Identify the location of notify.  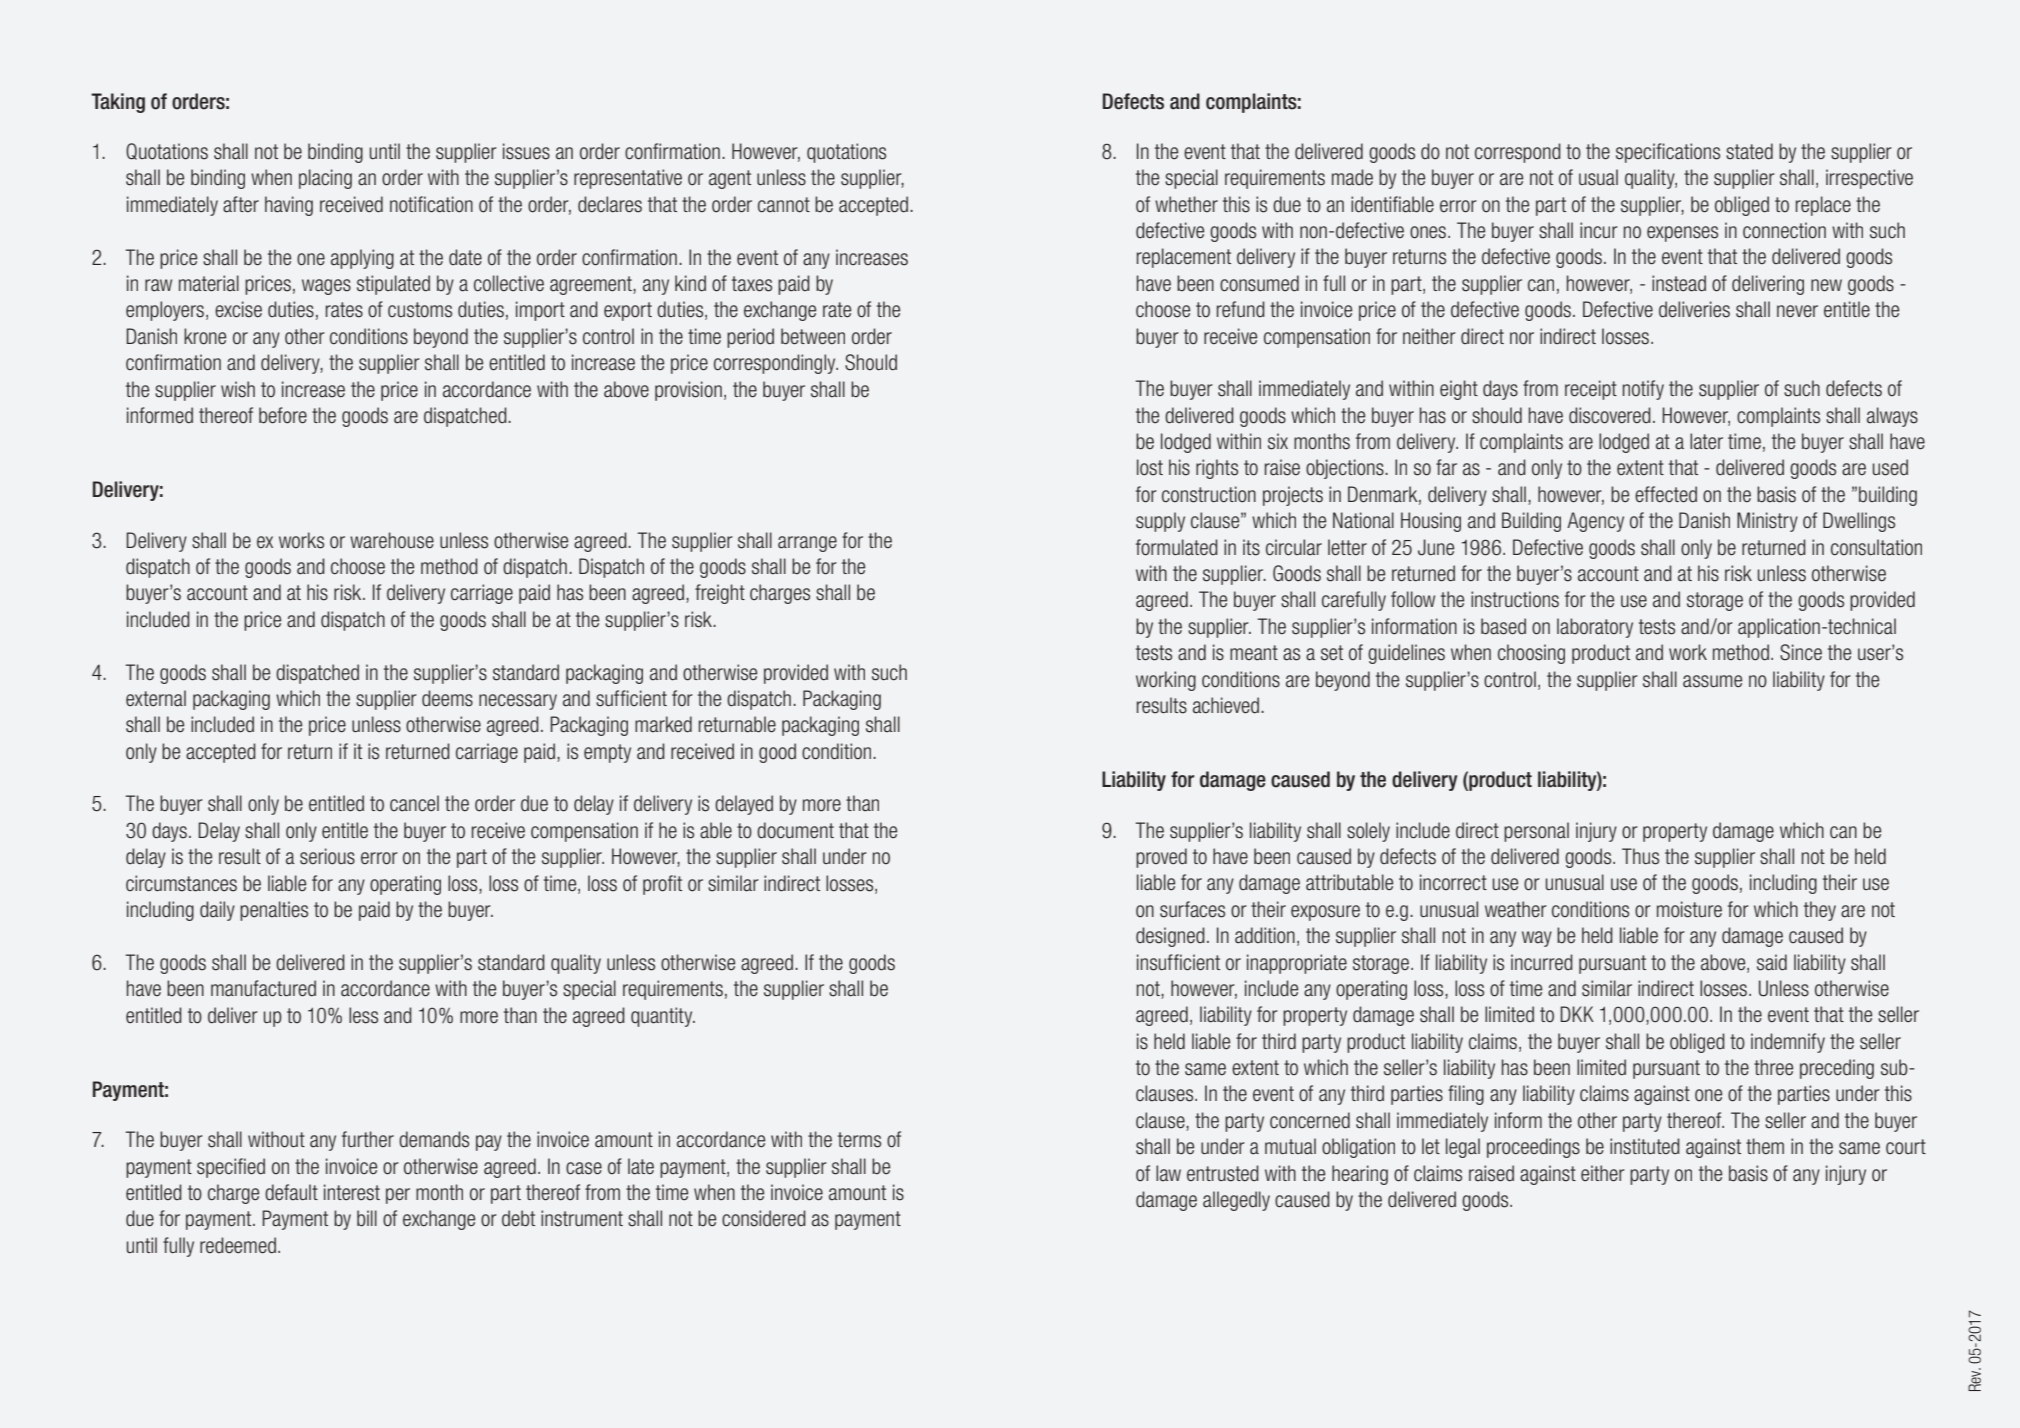
(1643, 390).
